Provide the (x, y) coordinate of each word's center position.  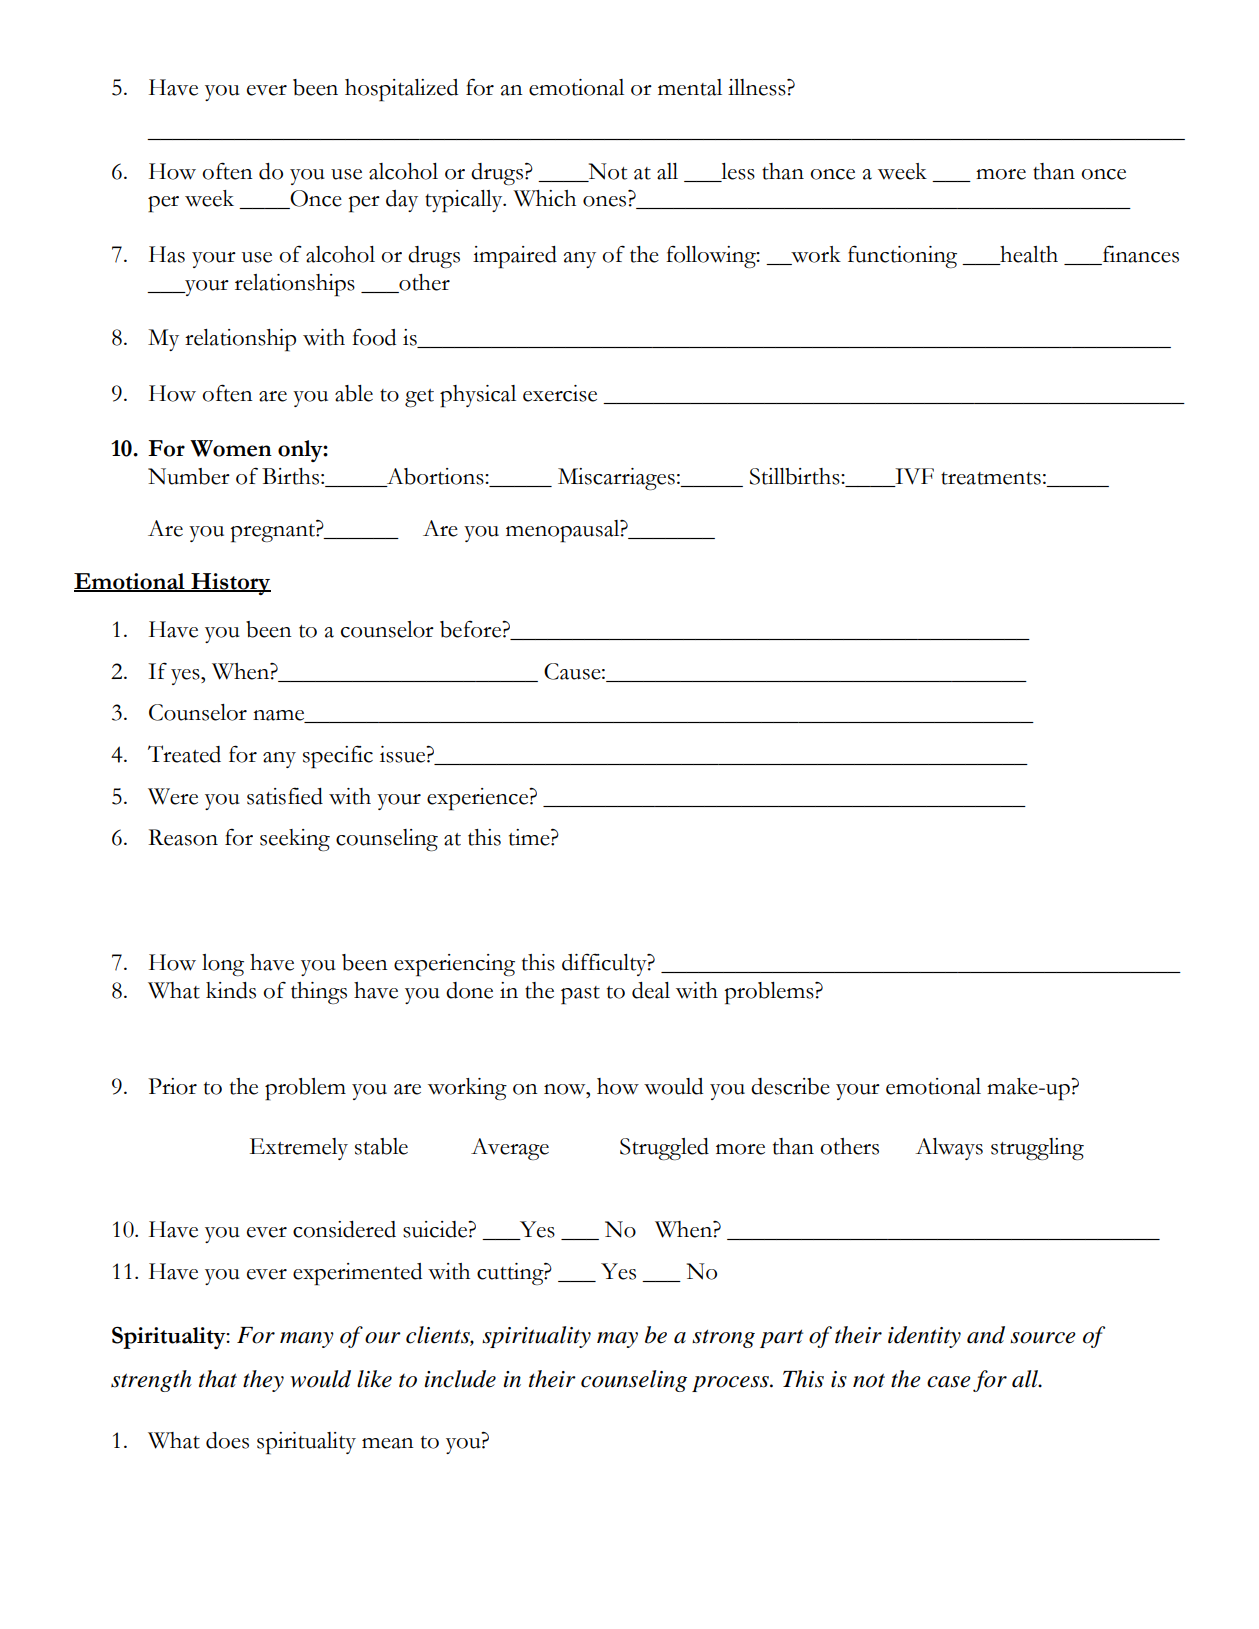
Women (231, 448)
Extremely (299, 1149)
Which (544, 198)
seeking (295, 840)
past (580, 995)
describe (790, 1086)
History (230, 584)
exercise (560, 393)
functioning (902, 256)
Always (949, 1149)
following (712, 256)
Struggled (664, 1149)
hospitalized (401, 90)
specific (338, 757)
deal (651, 990)
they (263, 1381)
